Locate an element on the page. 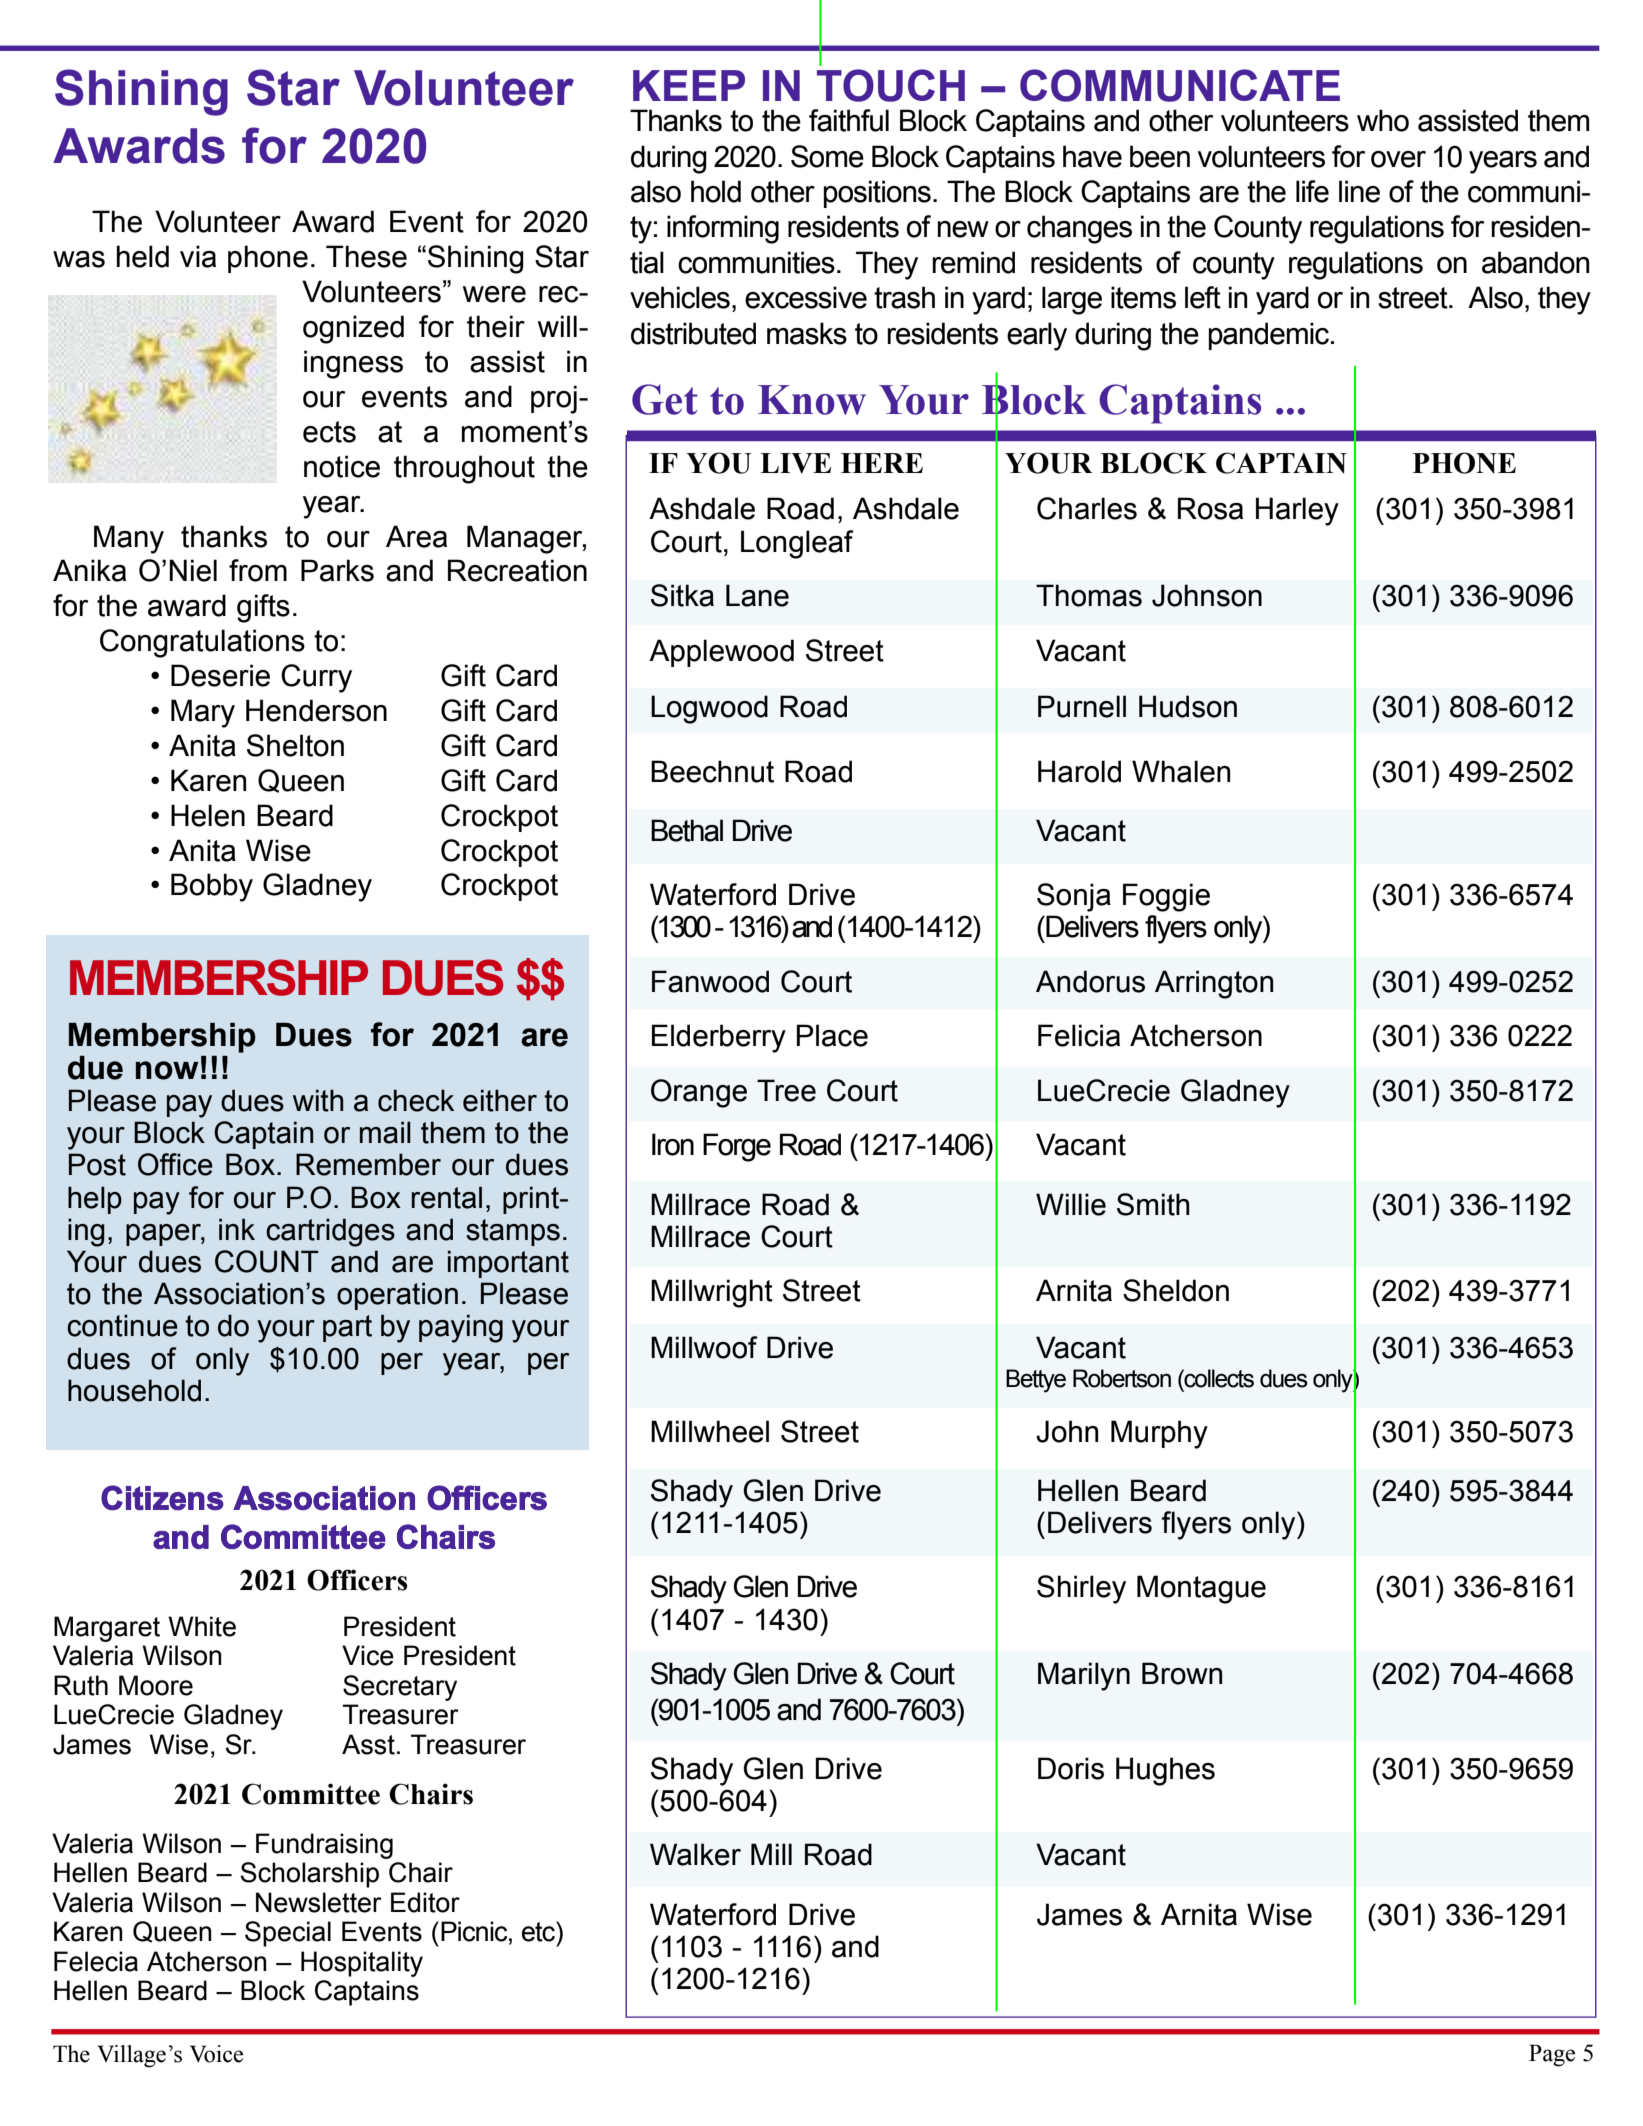  Some is located at coordinates (827, 156).
